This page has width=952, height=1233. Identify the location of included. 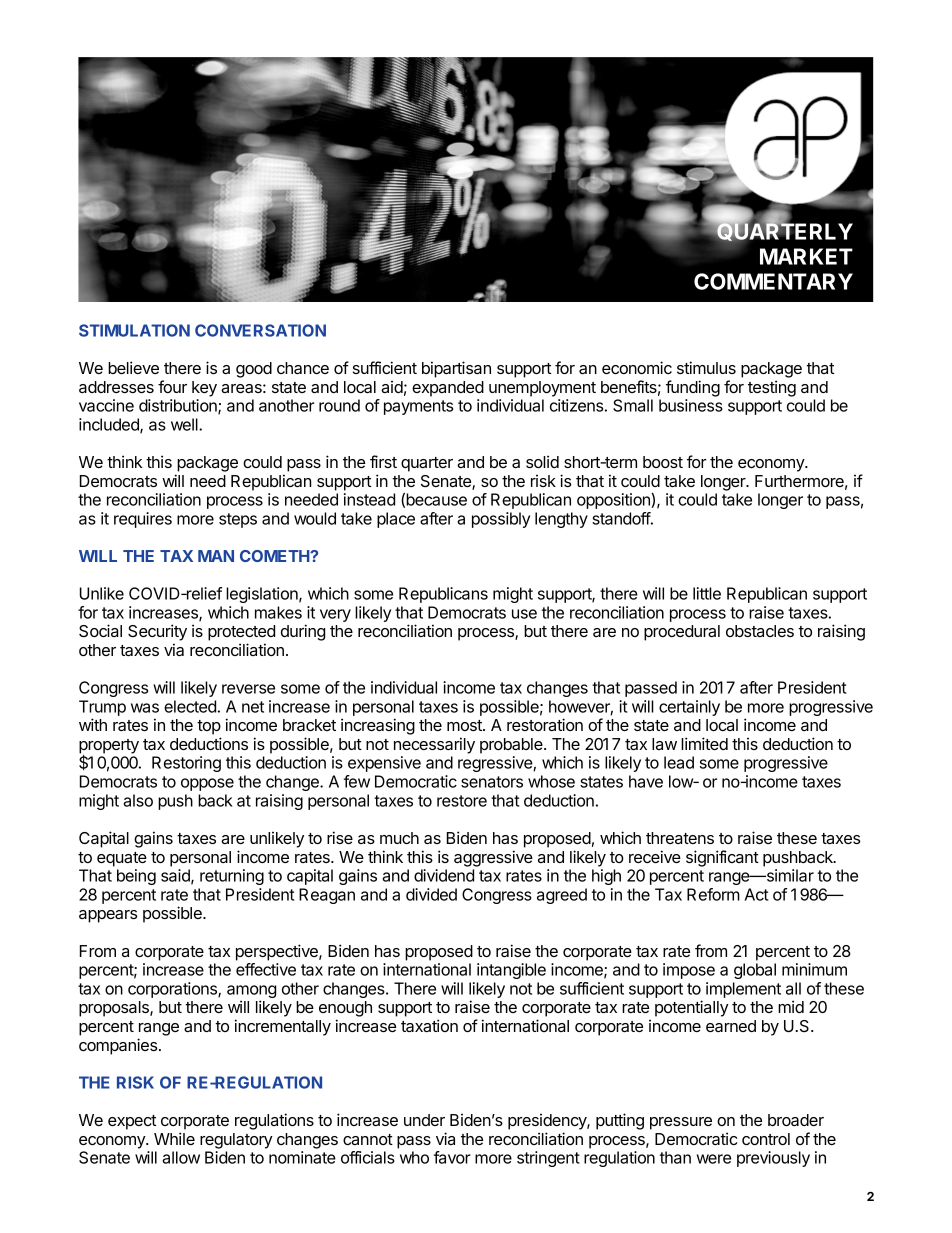
(110, 425).
